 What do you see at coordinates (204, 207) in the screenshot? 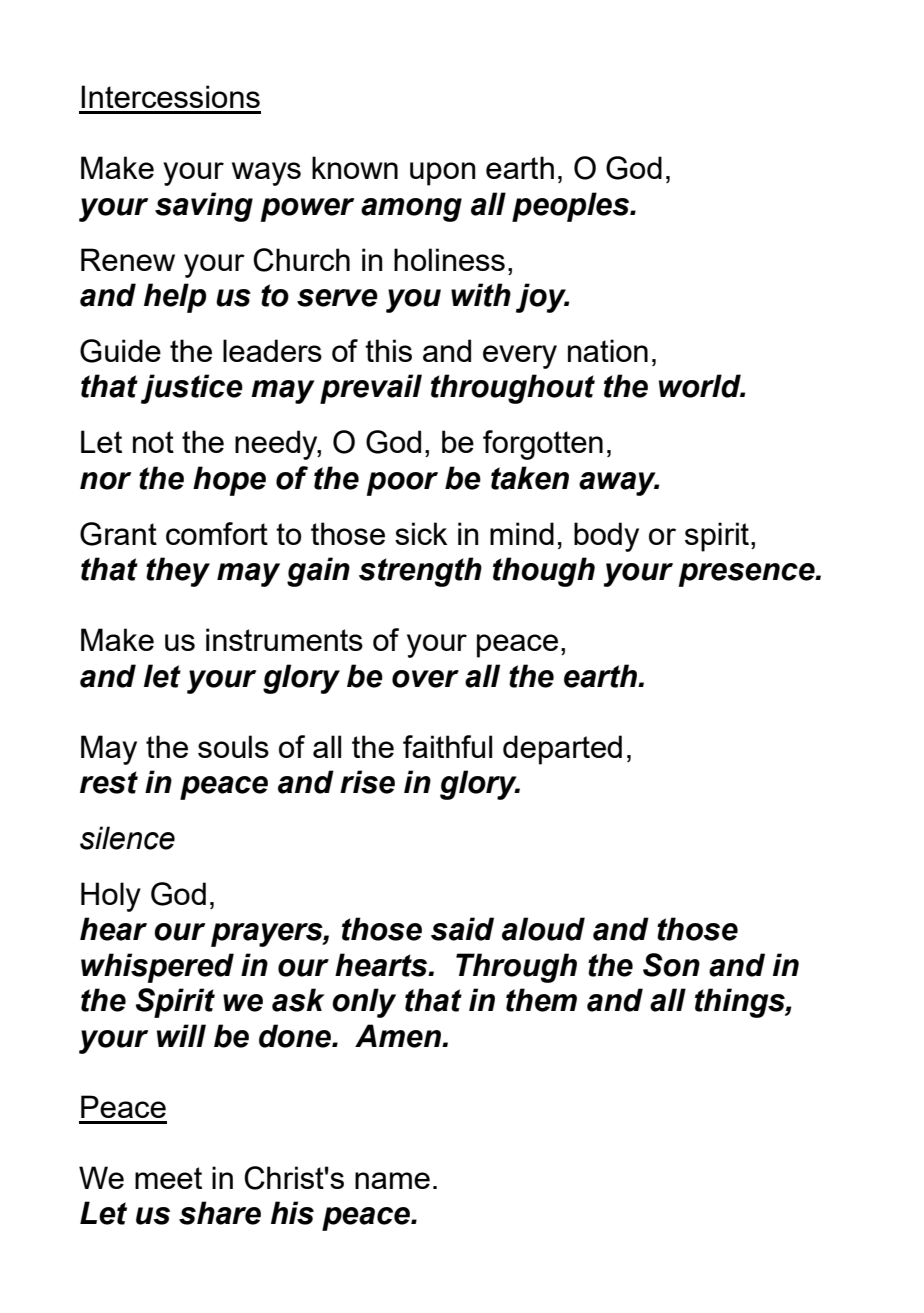
I see `saving` at bounding box center [204, 207].
